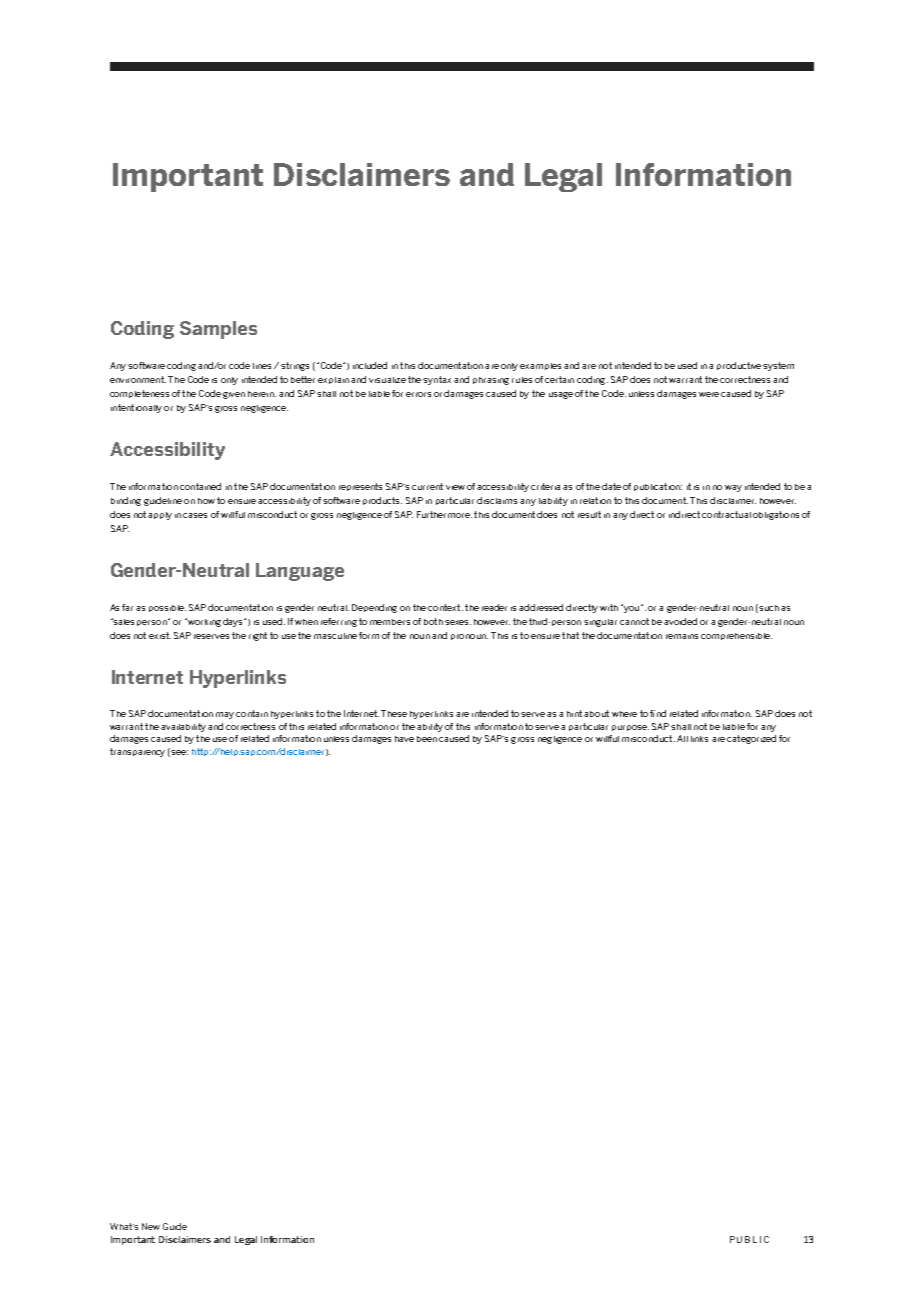 The width and height of the image is (924, 1308). Describe the element at coordinates (630, 728) in the image. I see `purpose` at that location.
